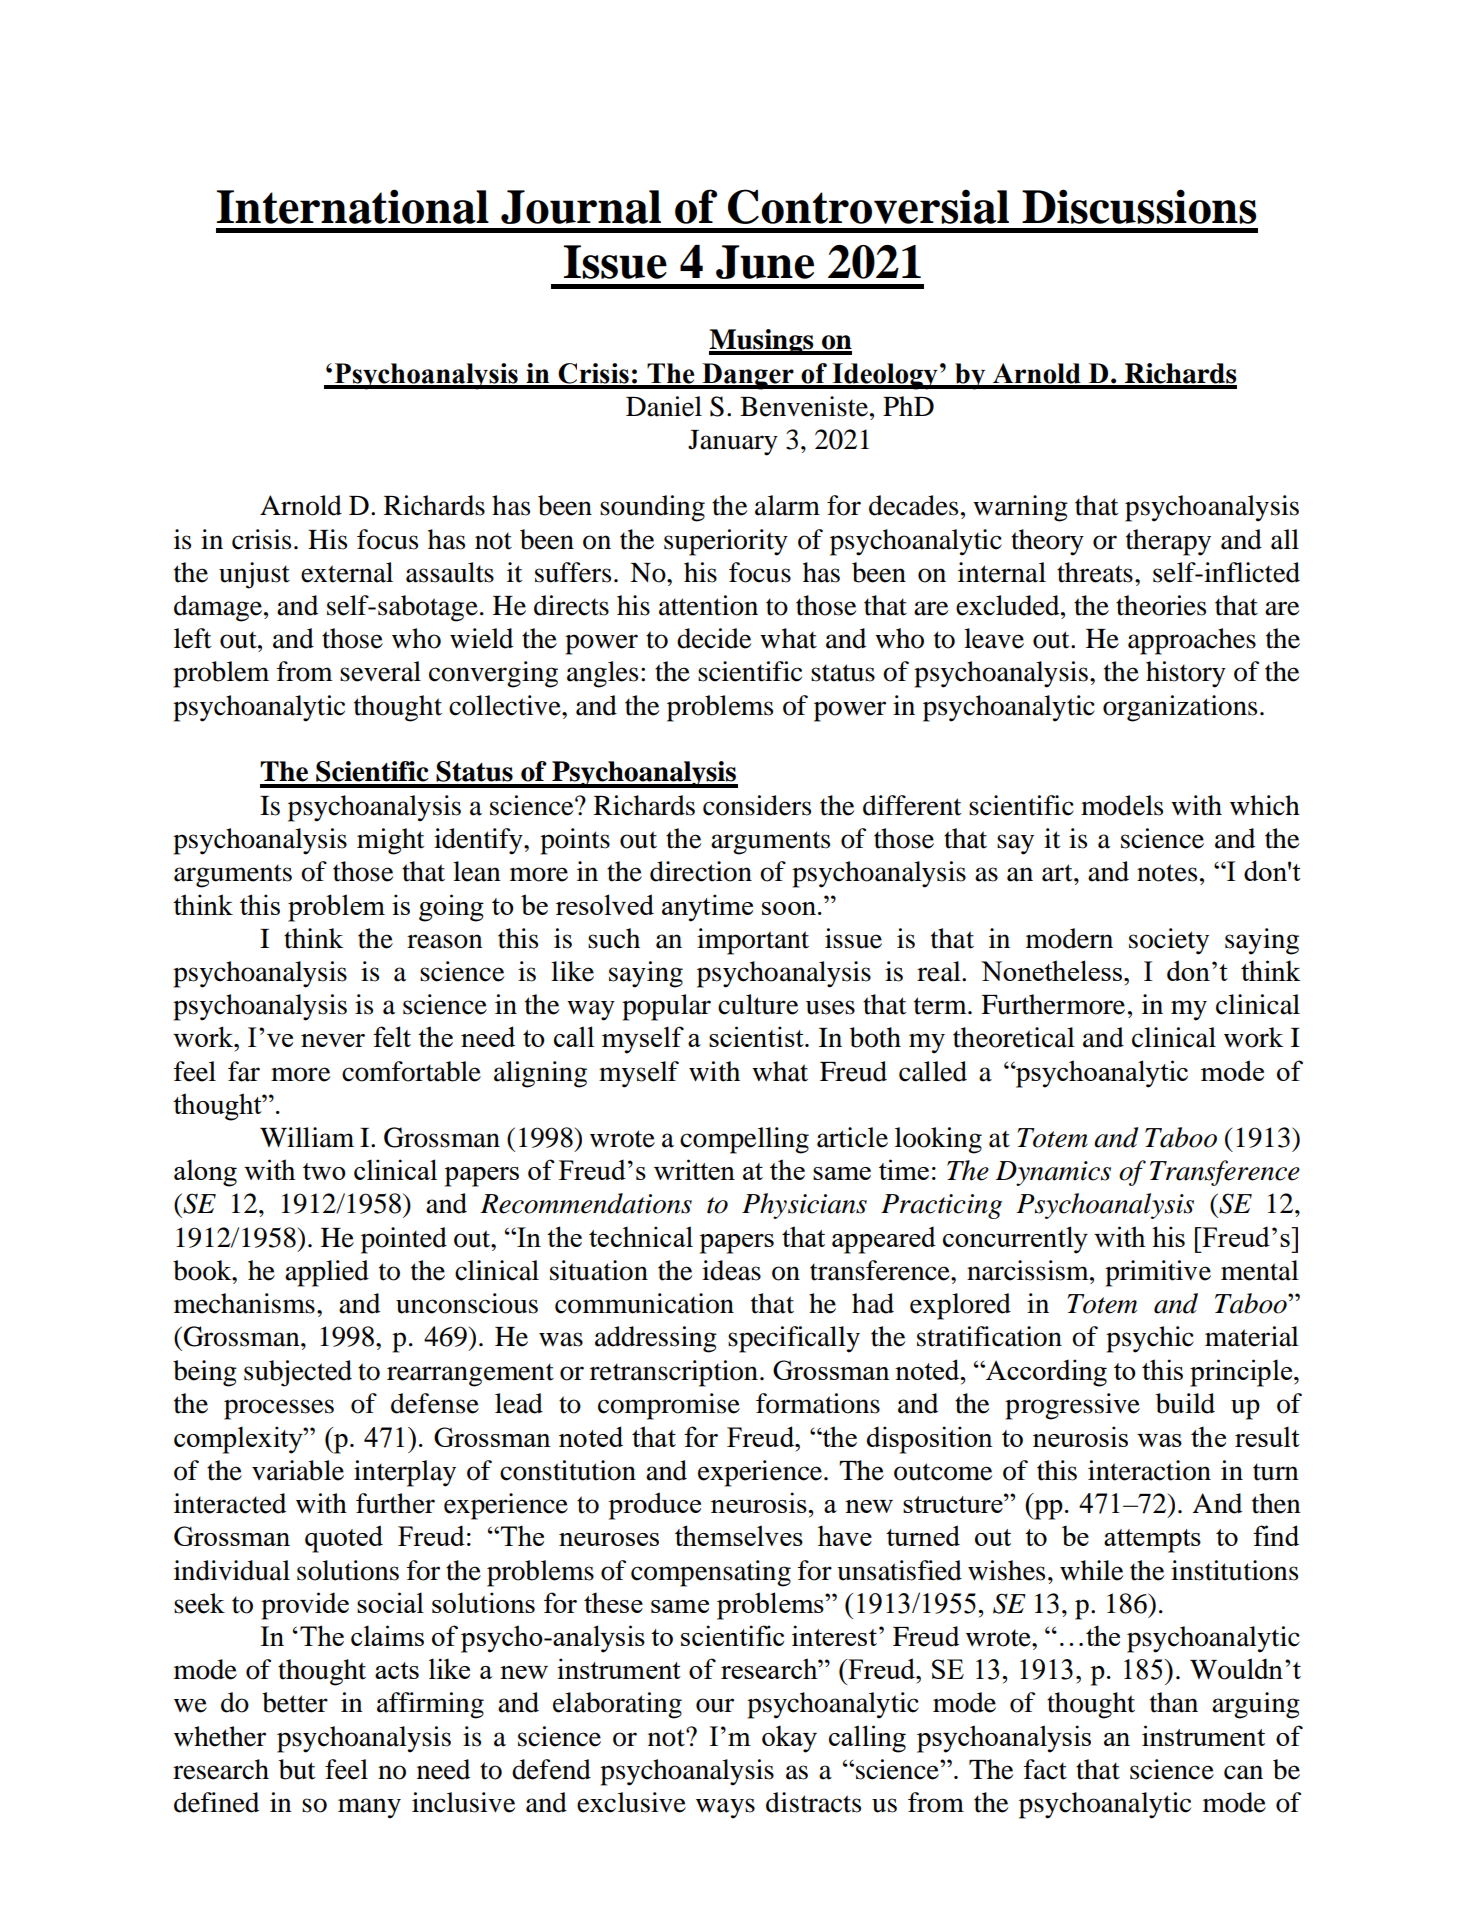 This screenshot has width=1474, height=1908. Describe the element at coordinates (1169, 941) in the screenshot. I see `society` at that location.
